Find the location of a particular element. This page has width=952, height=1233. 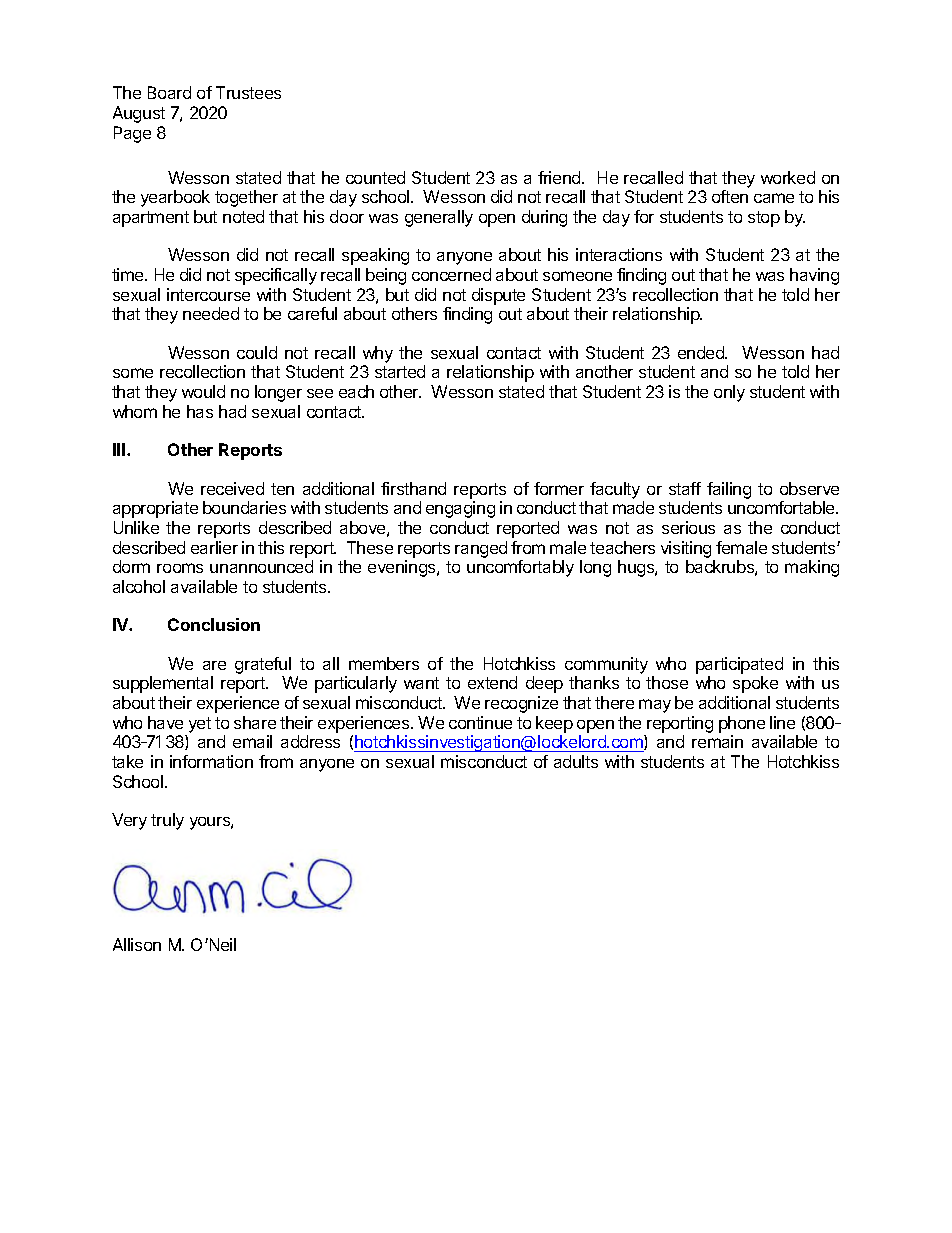

counted is located at coordinates (375, 177).
